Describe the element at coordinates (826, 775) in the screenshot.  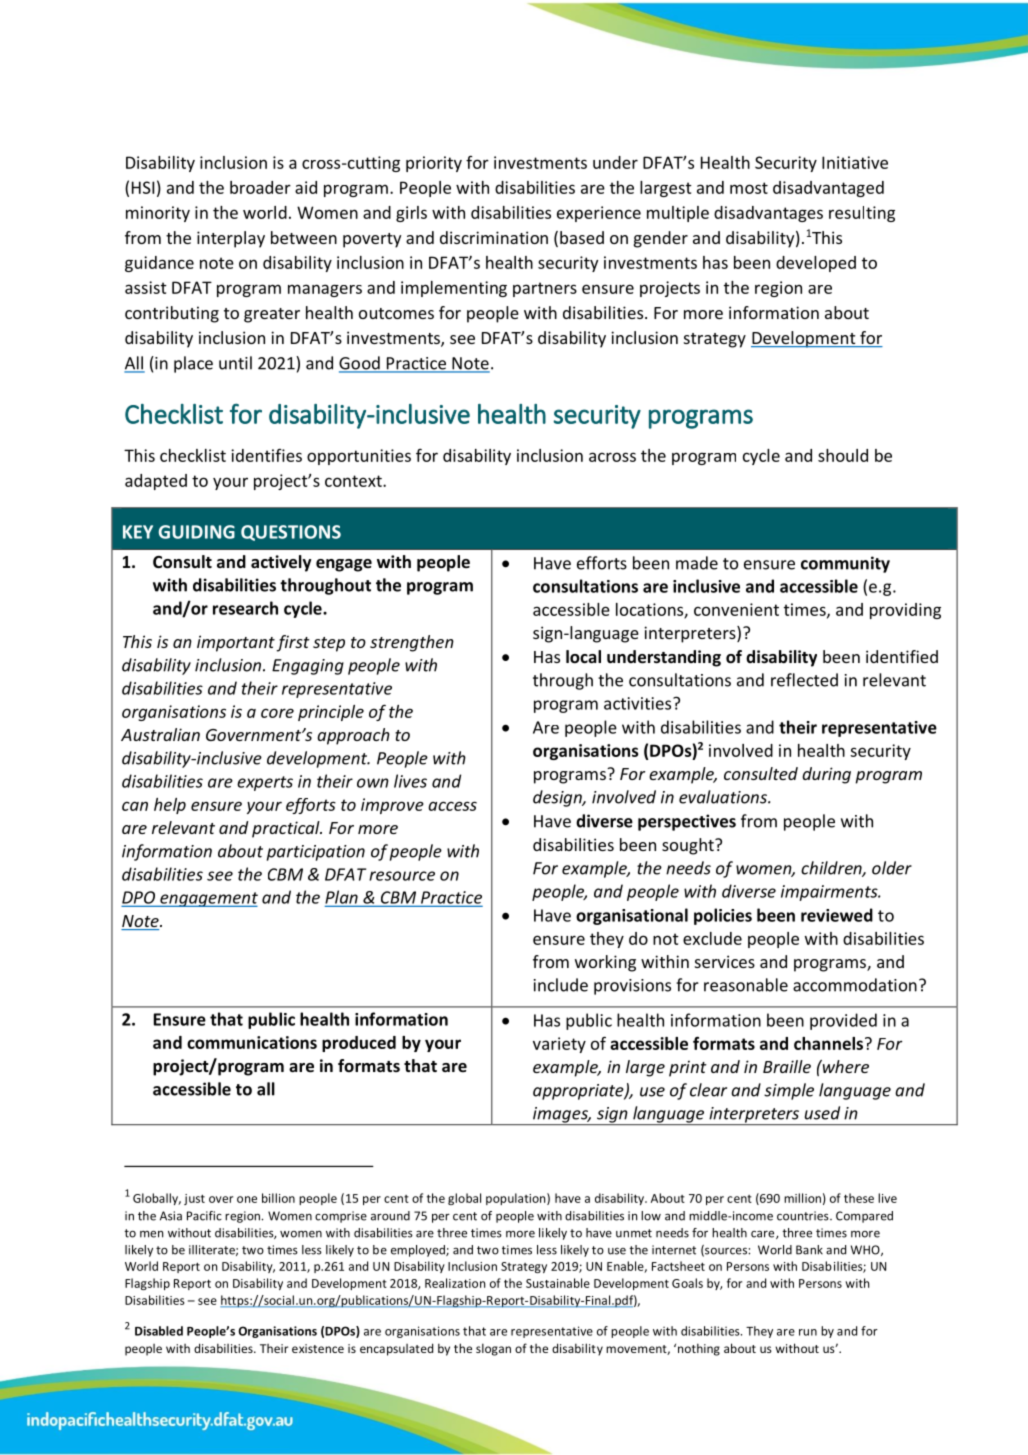
I see `during` at that location.
